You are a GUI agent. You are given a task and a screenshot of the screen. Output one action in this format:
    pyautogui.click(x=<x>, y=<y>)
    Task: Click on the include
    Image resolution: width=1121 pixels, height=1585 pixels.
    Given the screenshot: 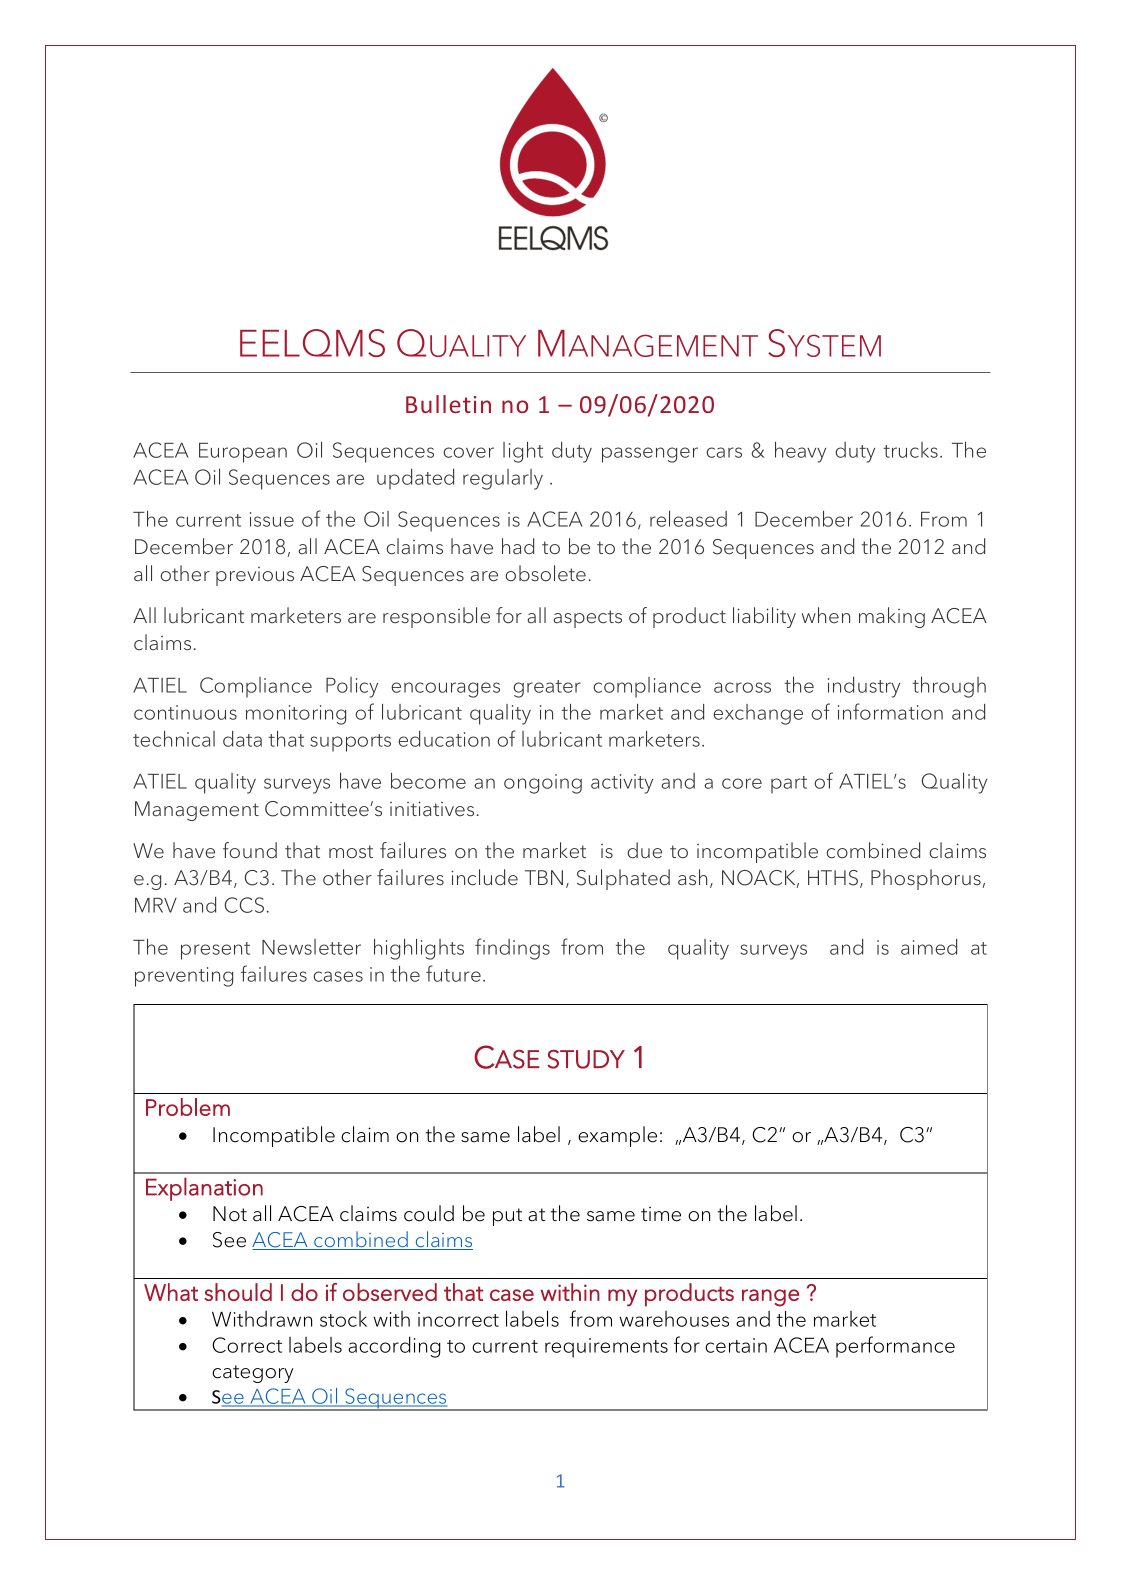 What is the action you would take?
    pyautogui.click(x=484, y=877)
